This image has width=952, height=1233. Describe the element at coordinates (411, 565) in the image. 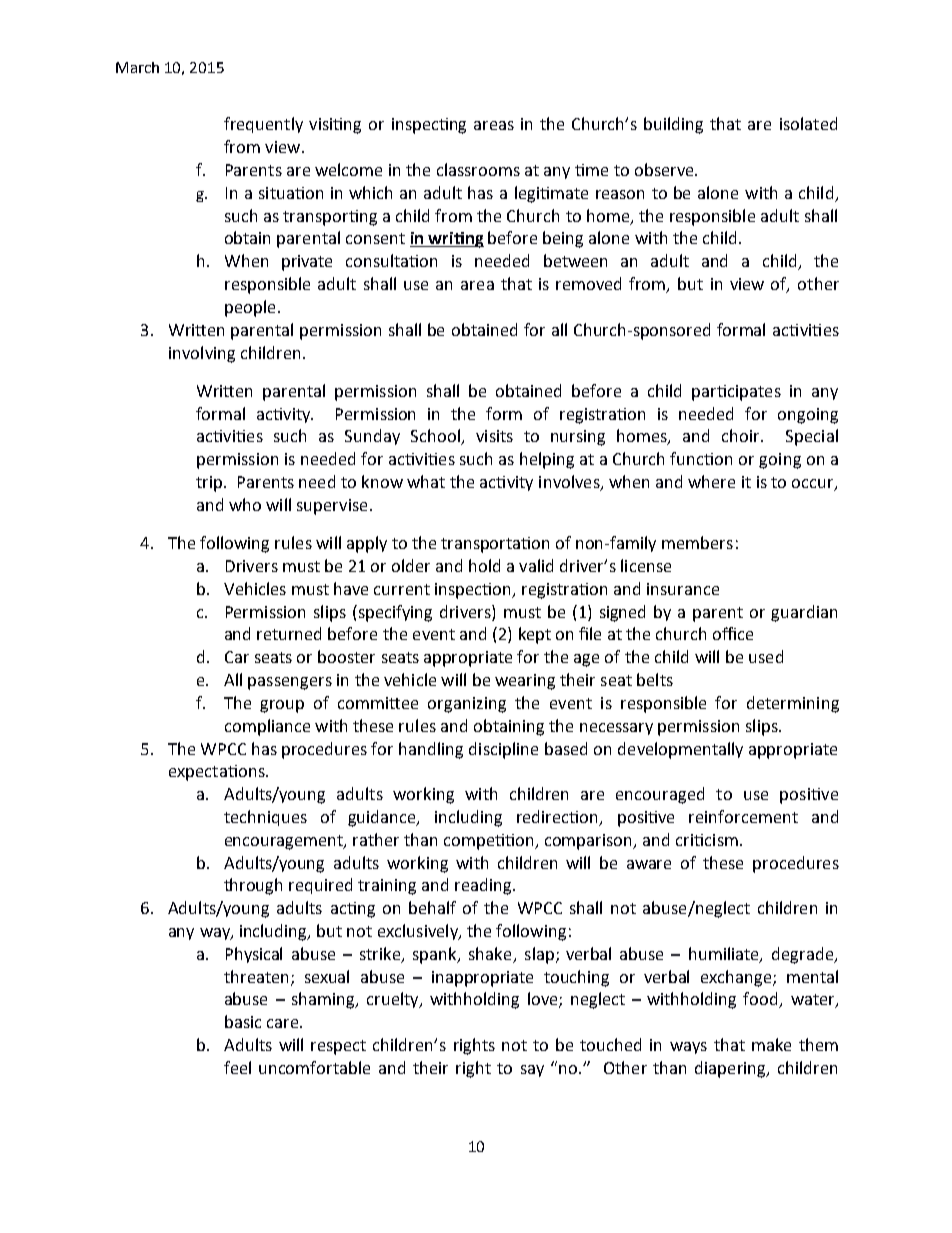

I see `older` at that location.
